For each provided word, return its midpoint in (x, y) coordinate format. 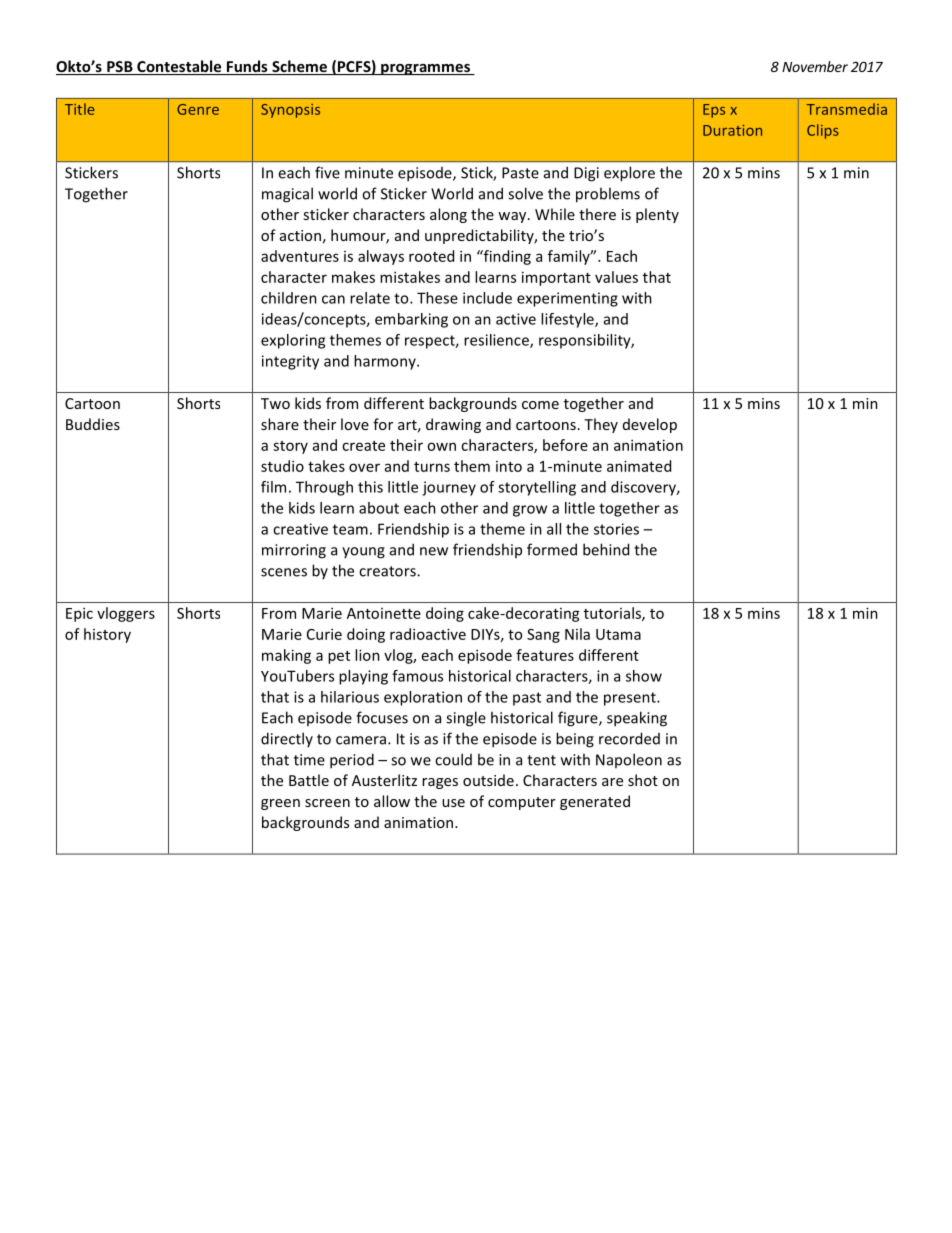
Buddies (93, 424)
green (280, 804)
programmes (425, 69)
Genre (198, 109)
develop (650, 425)
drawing (453, 425)
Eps (714, 111)
